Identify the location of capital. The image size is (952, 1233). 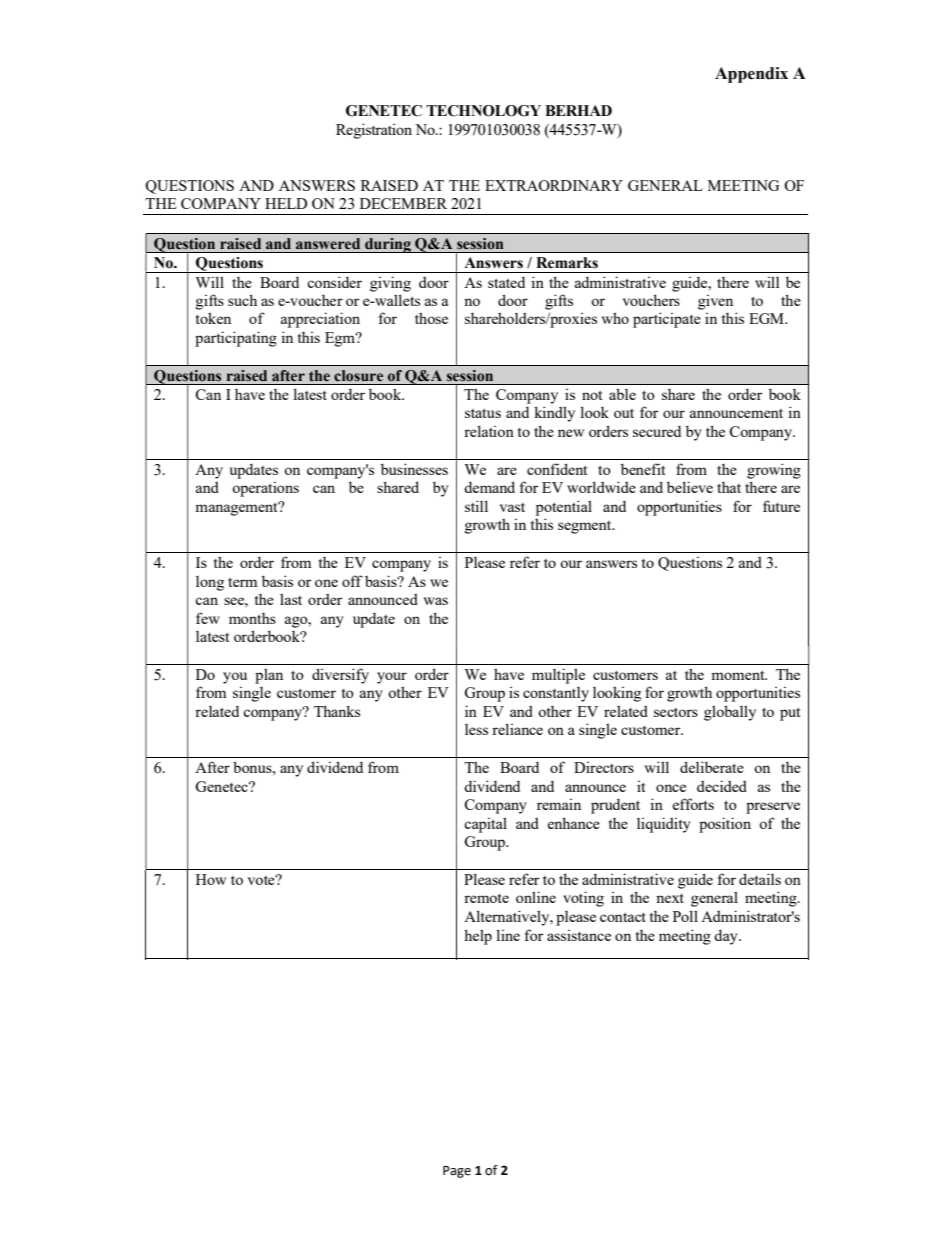
(485, 825).
